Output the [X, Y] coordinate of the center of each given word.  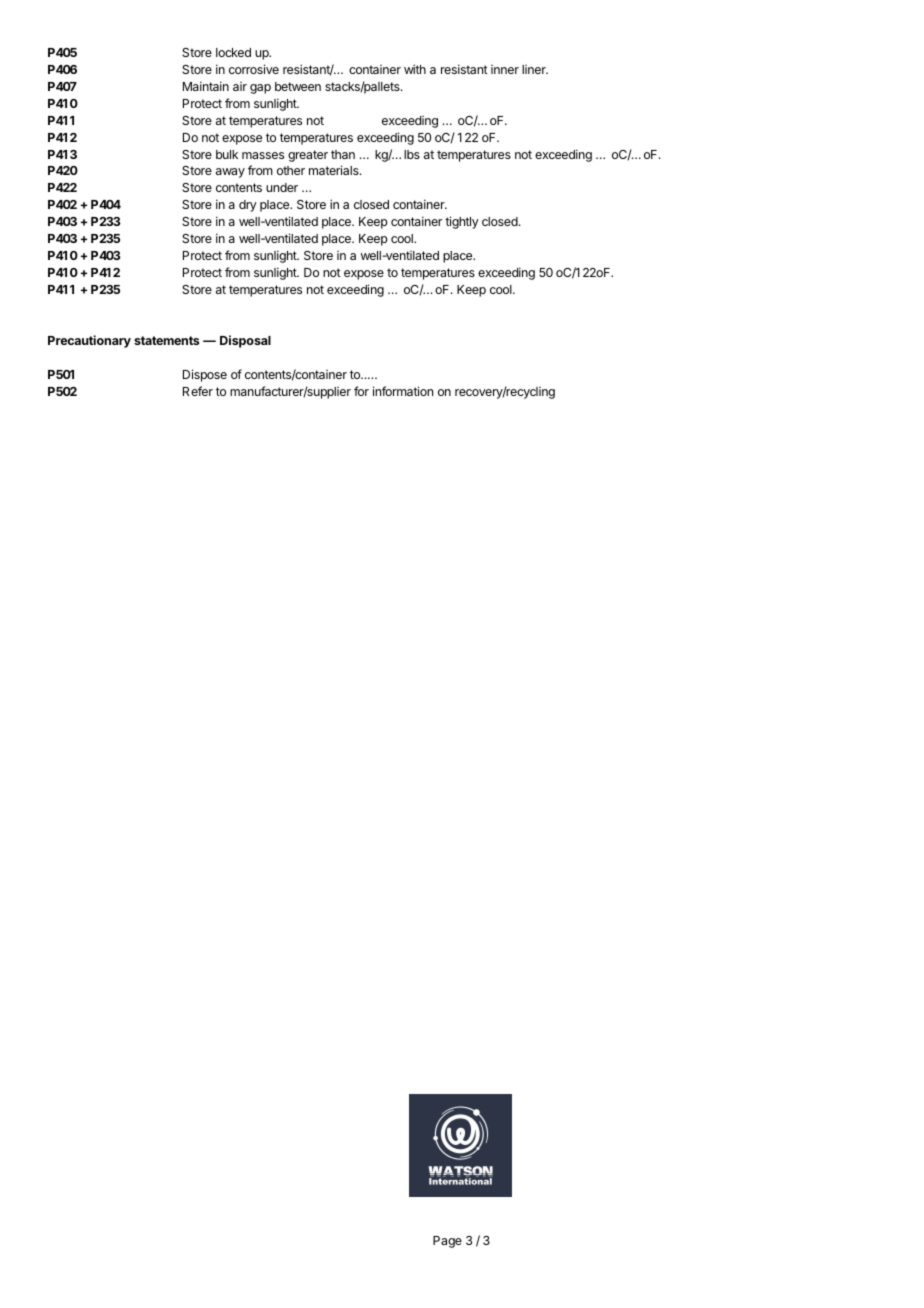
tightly [462, 222]
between [298, 86]
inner [505, 69]
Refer [198, 391]
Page [447, 1242]
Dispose [205, 375]
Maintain [206, 86]
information [403, 391]
